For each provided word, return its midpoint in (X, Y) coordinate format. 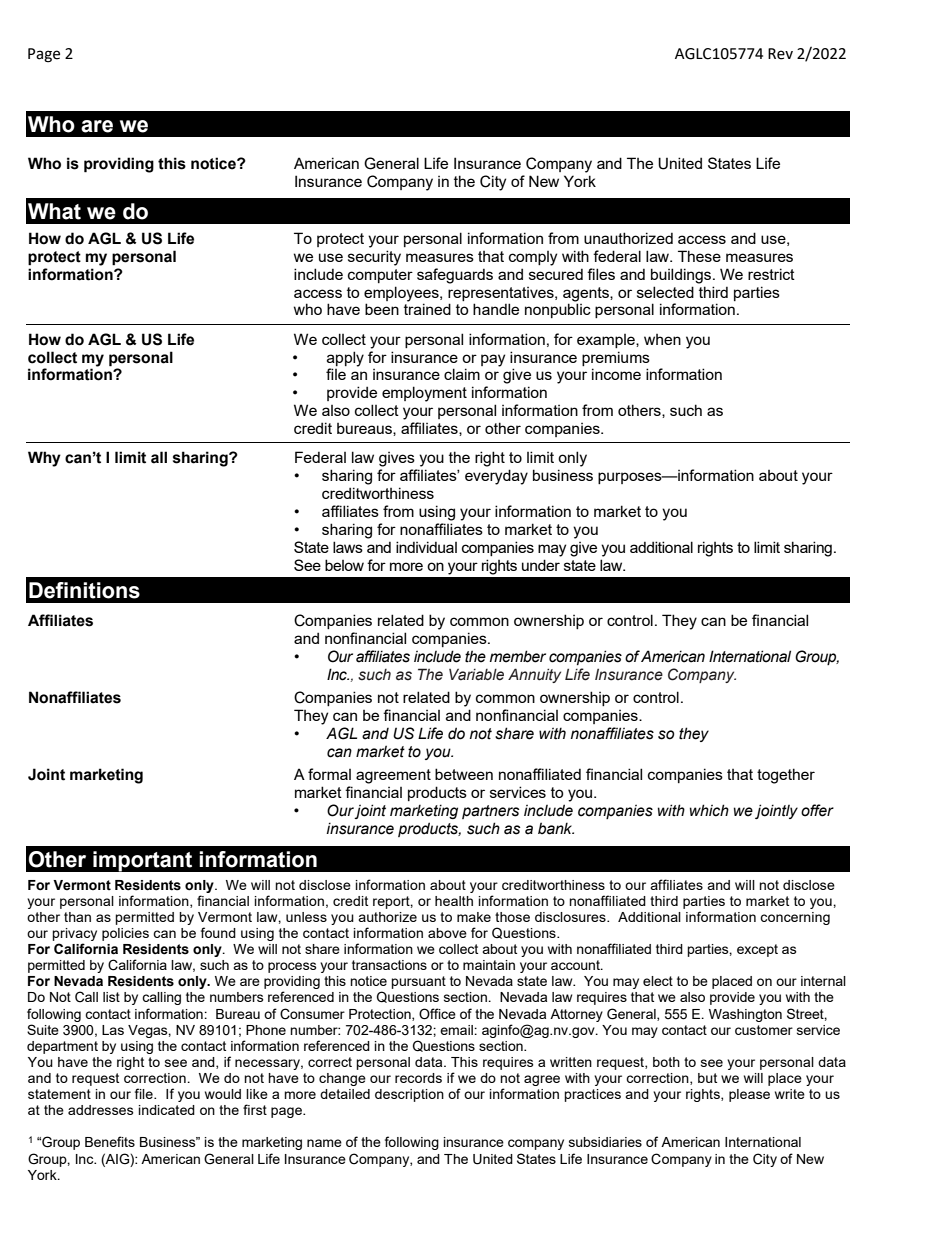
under (541, 565)
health (454, 901)
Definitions (84, 590)
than (77, 917)
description (409, 1095)
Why (44, 459)
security (374, 258)
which (709, 810)
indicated (167, 1110)
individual (426, 547)
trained (427, 309)
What (54, 211)
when (662, 339)
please (749, 1095)
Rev (780, 54)
